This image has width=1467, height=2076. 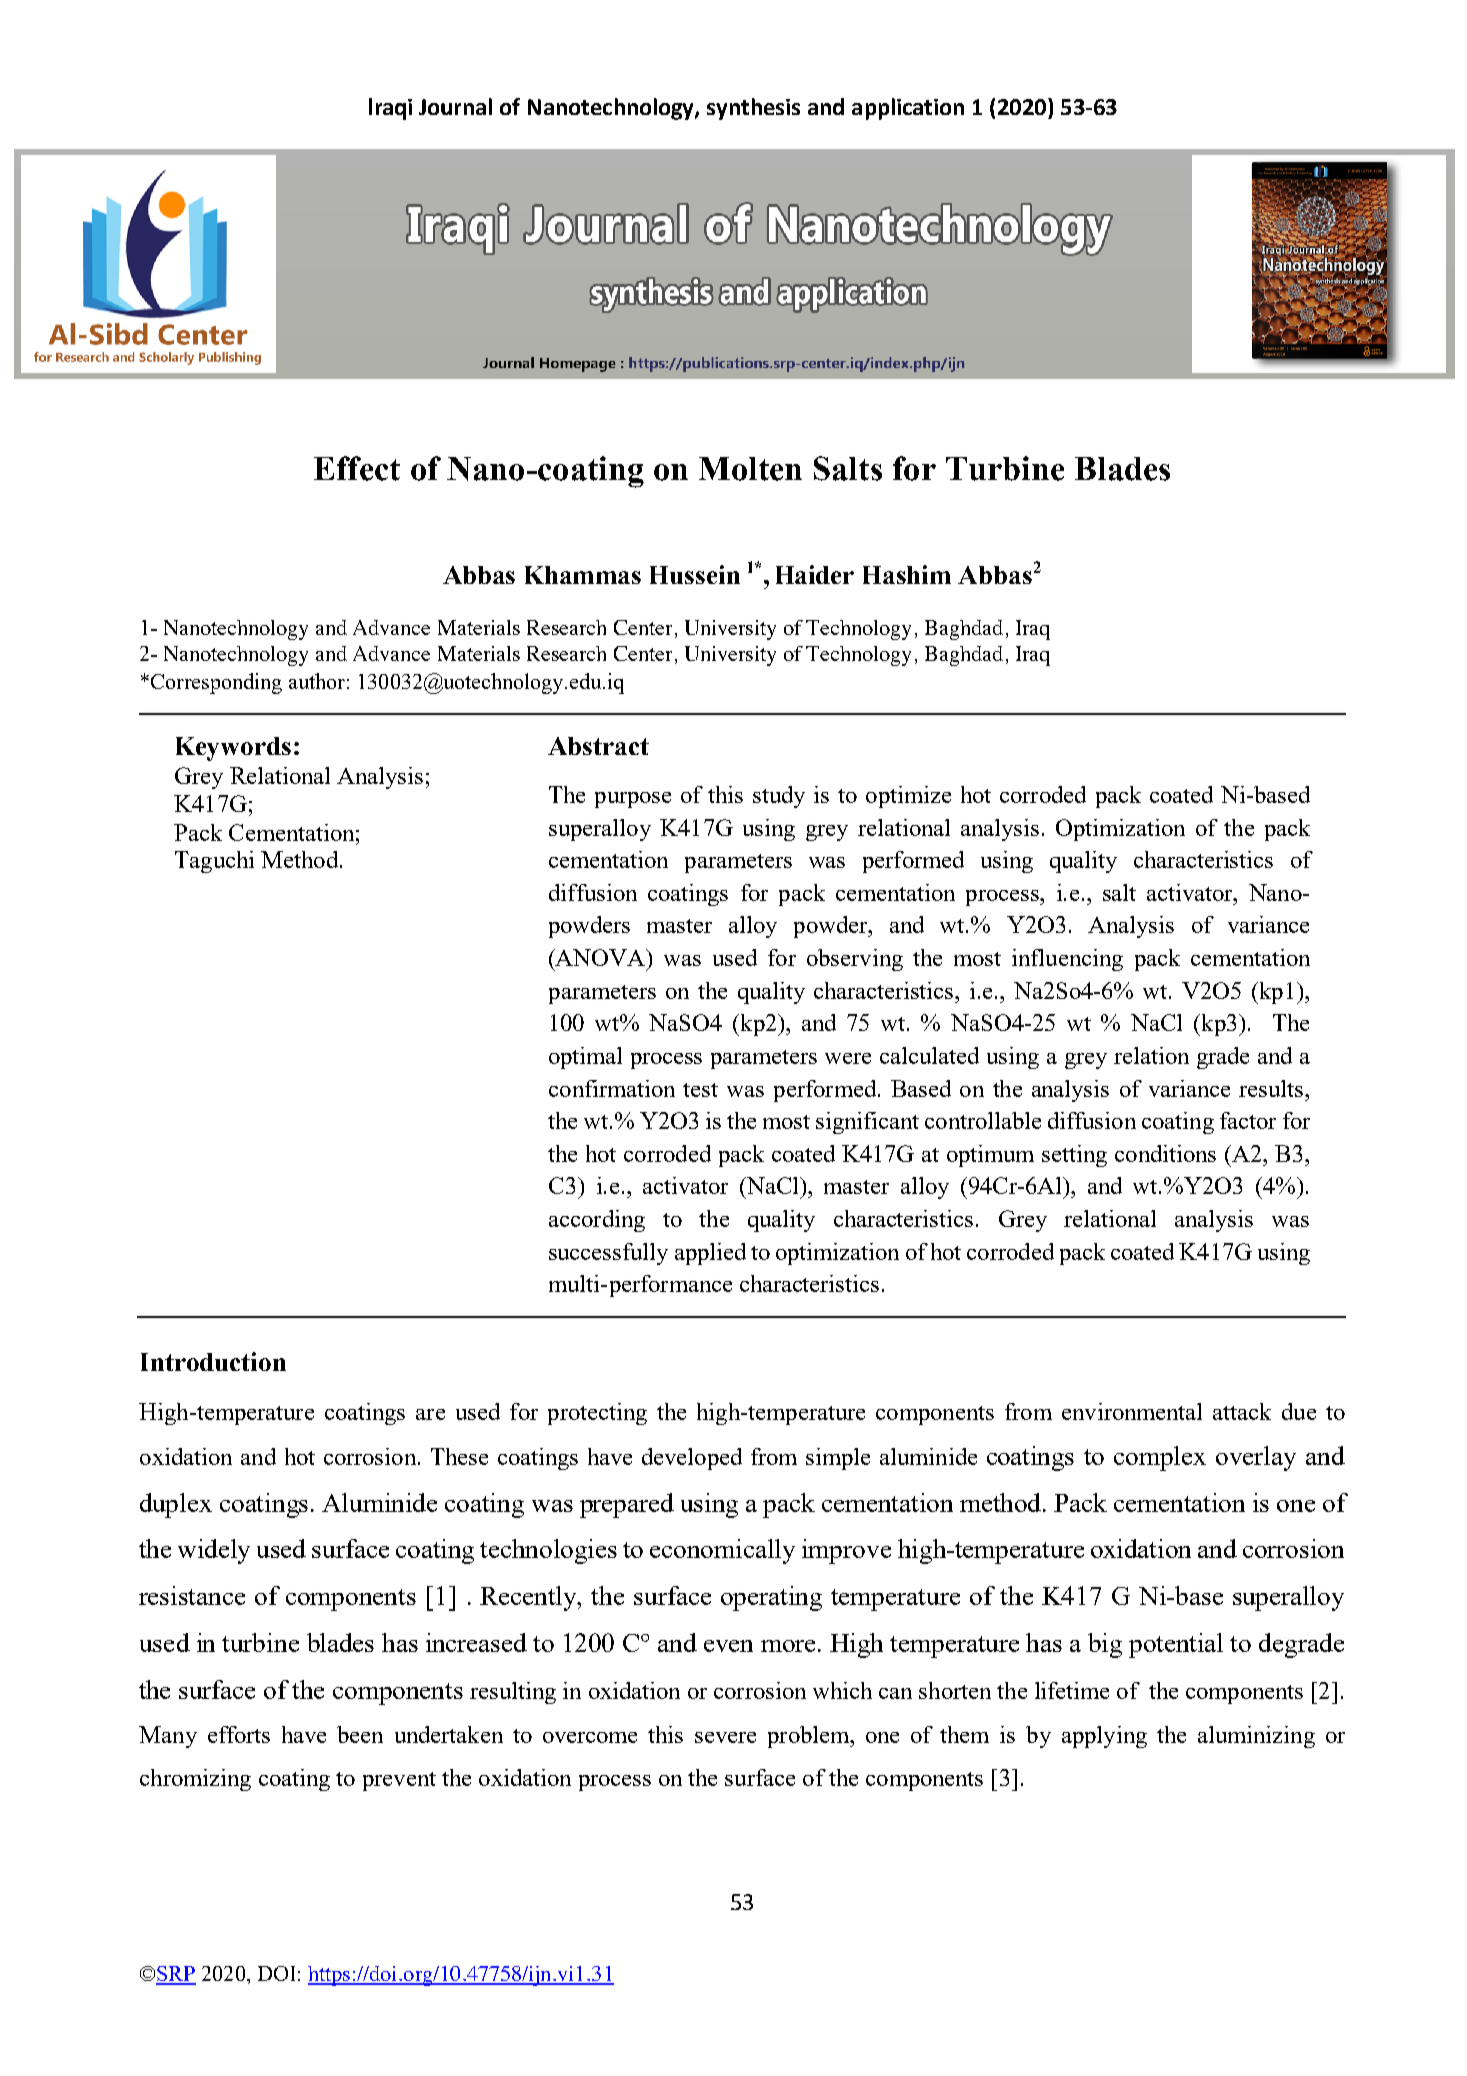 What do you see at coordinates (700, 1090) in the image?
I see `test` at bounding box center [700, 1090].
